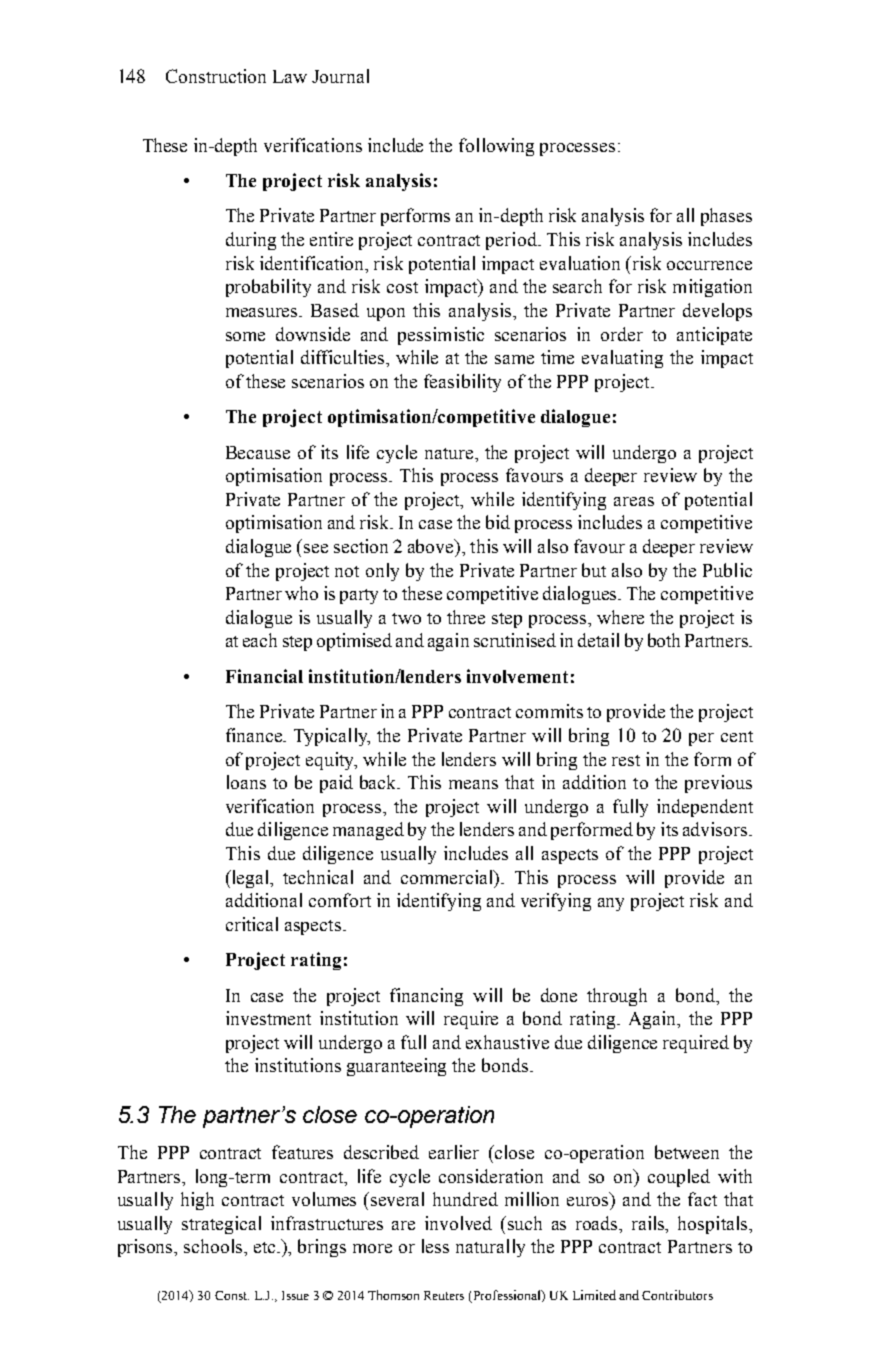 The width and height of the document is (870, 1372). What do you see at coordinates (622, 359) in the document?
I see `evaluating` at bounding box center [622, 359].
